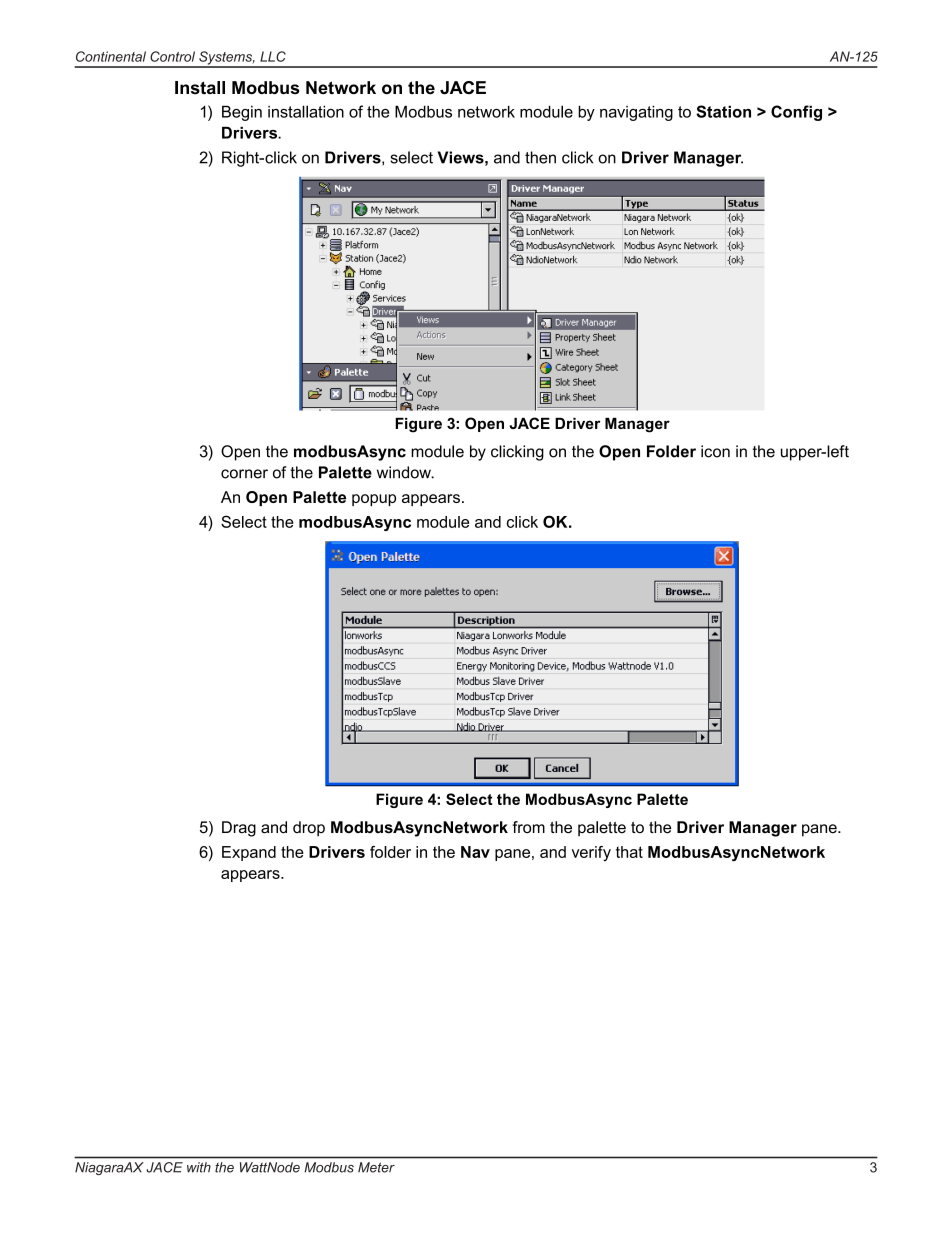 The image size is (952, 1233). What do you see at coordinates (540, 157) in the page?
I see `then` at bounding box center [540, 157].
